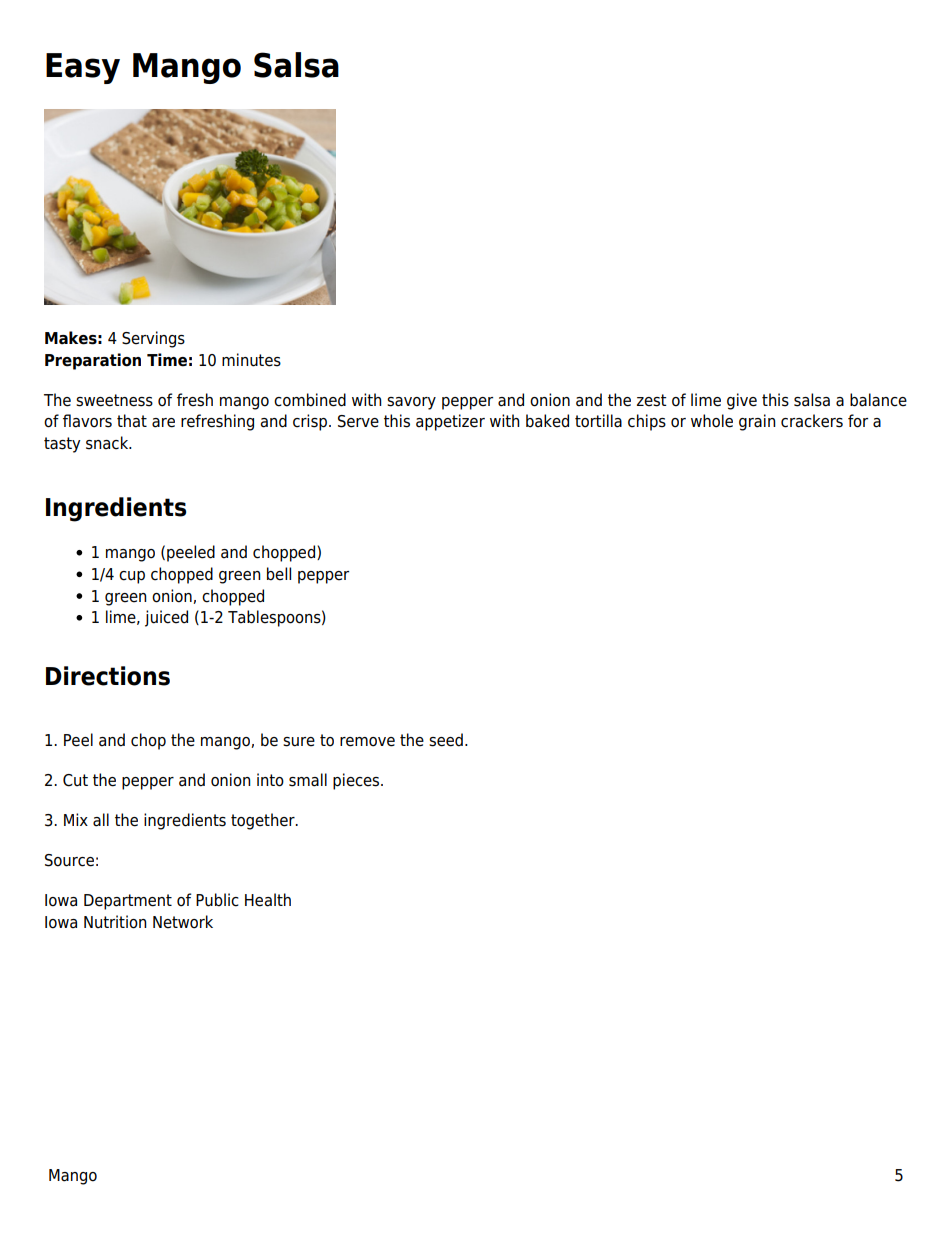 This document has width=952, height=1233. What do you see at coordinates (83, 68) in the document?
I see `Easy` at bounding box center [83, 68].
